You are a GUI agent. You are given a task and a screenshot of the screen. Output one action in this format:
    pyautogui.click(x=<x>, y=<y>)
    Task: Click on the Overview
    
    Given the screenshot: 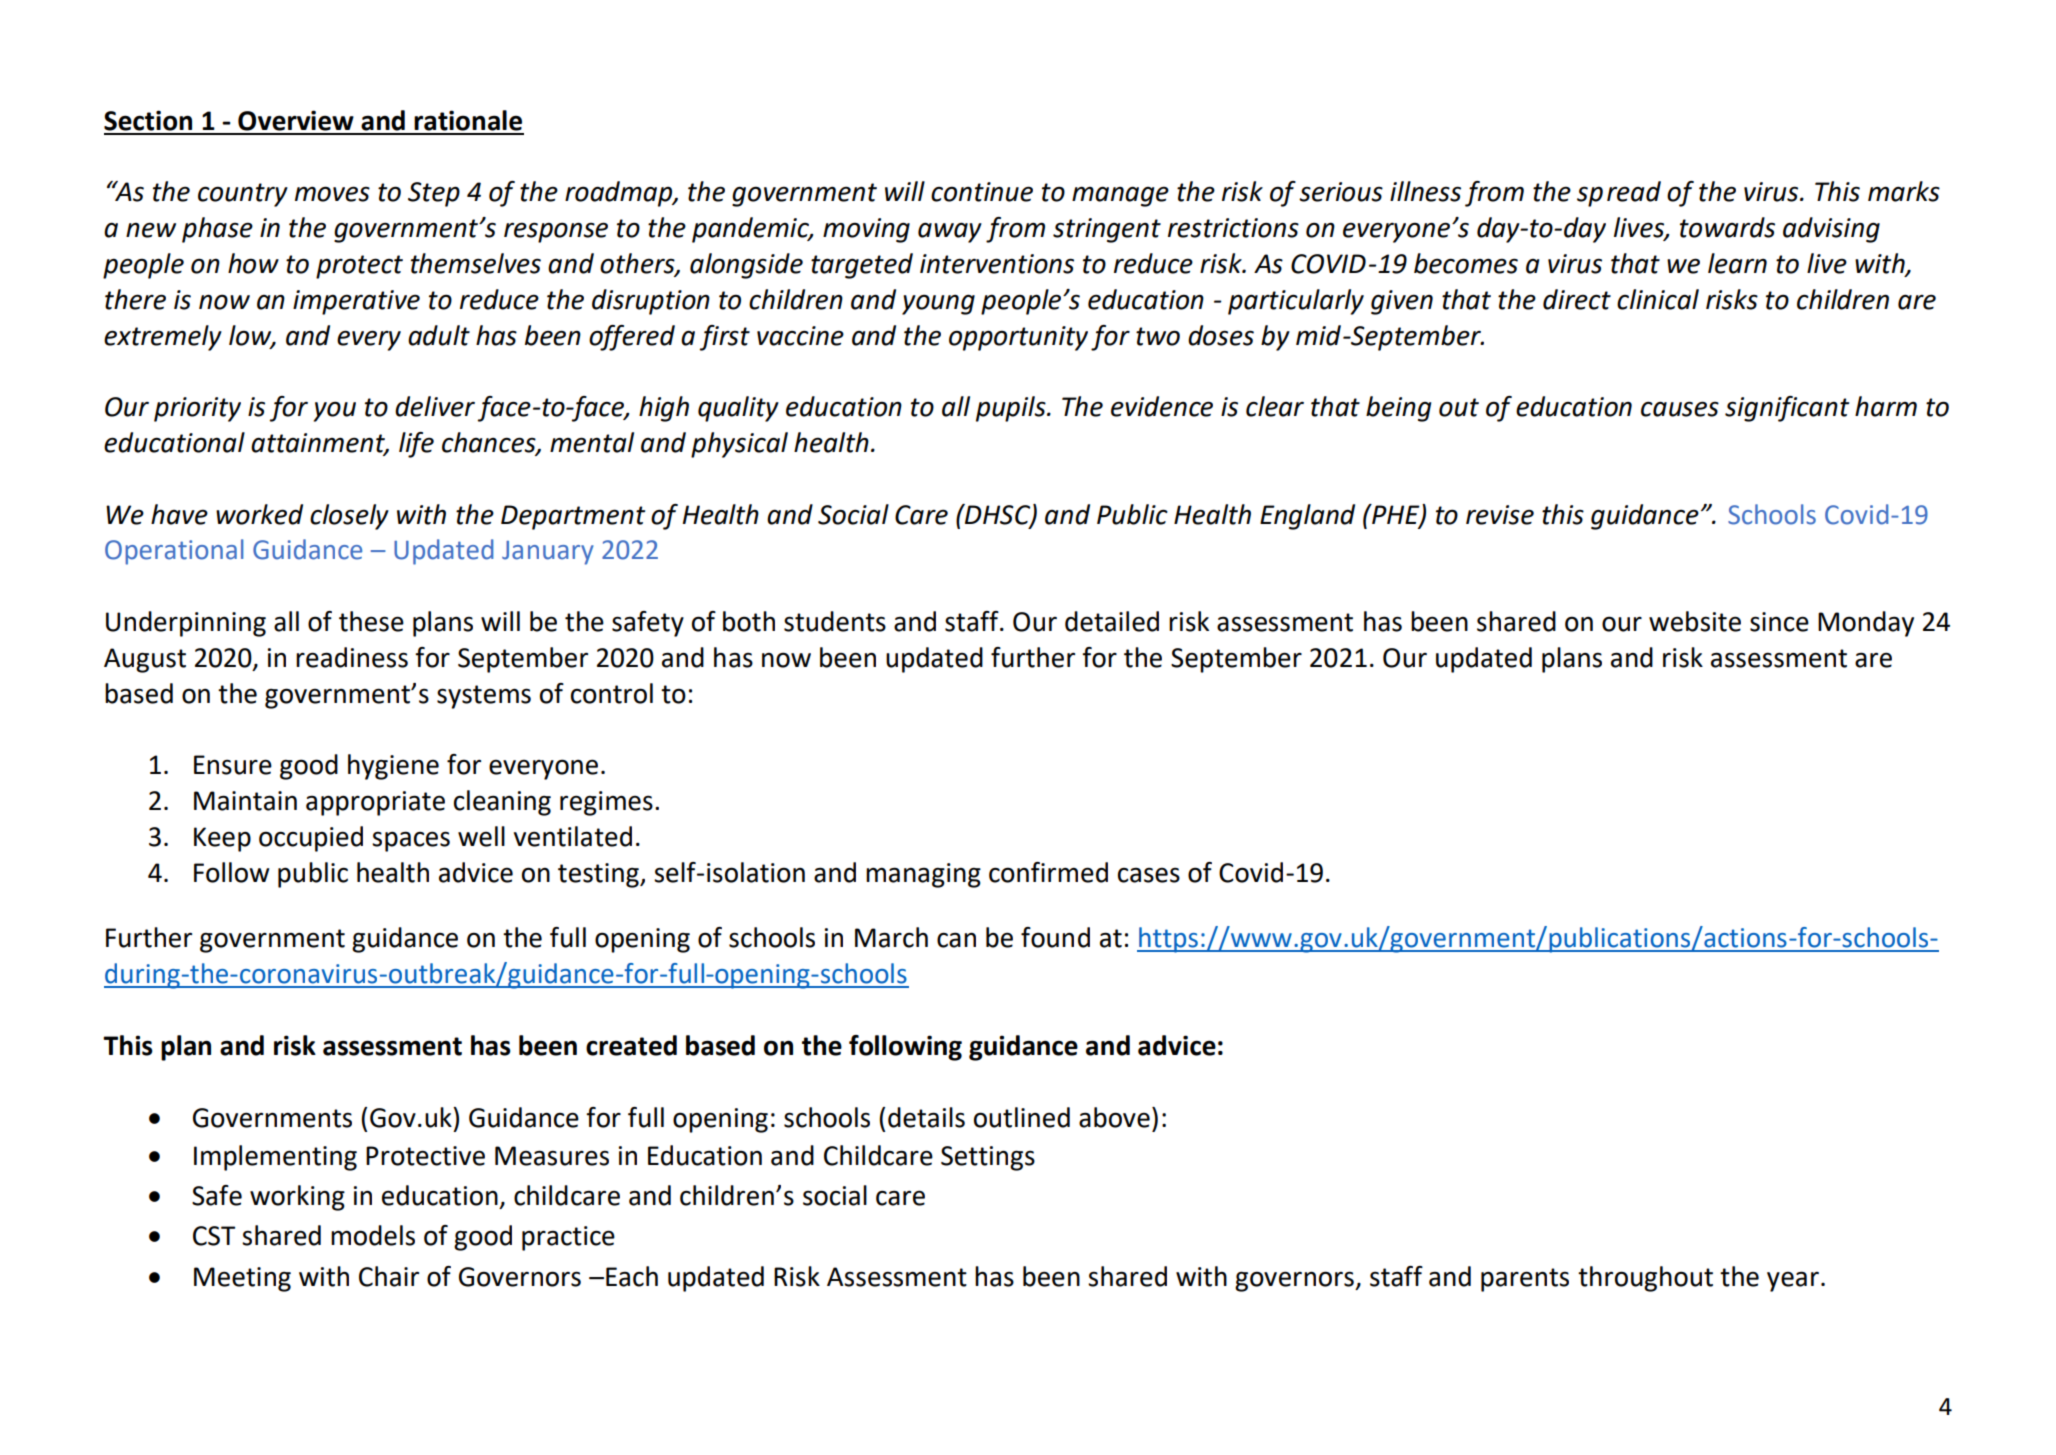 What is the action you would take?
    pyautogui.click(x=296, y=120)
